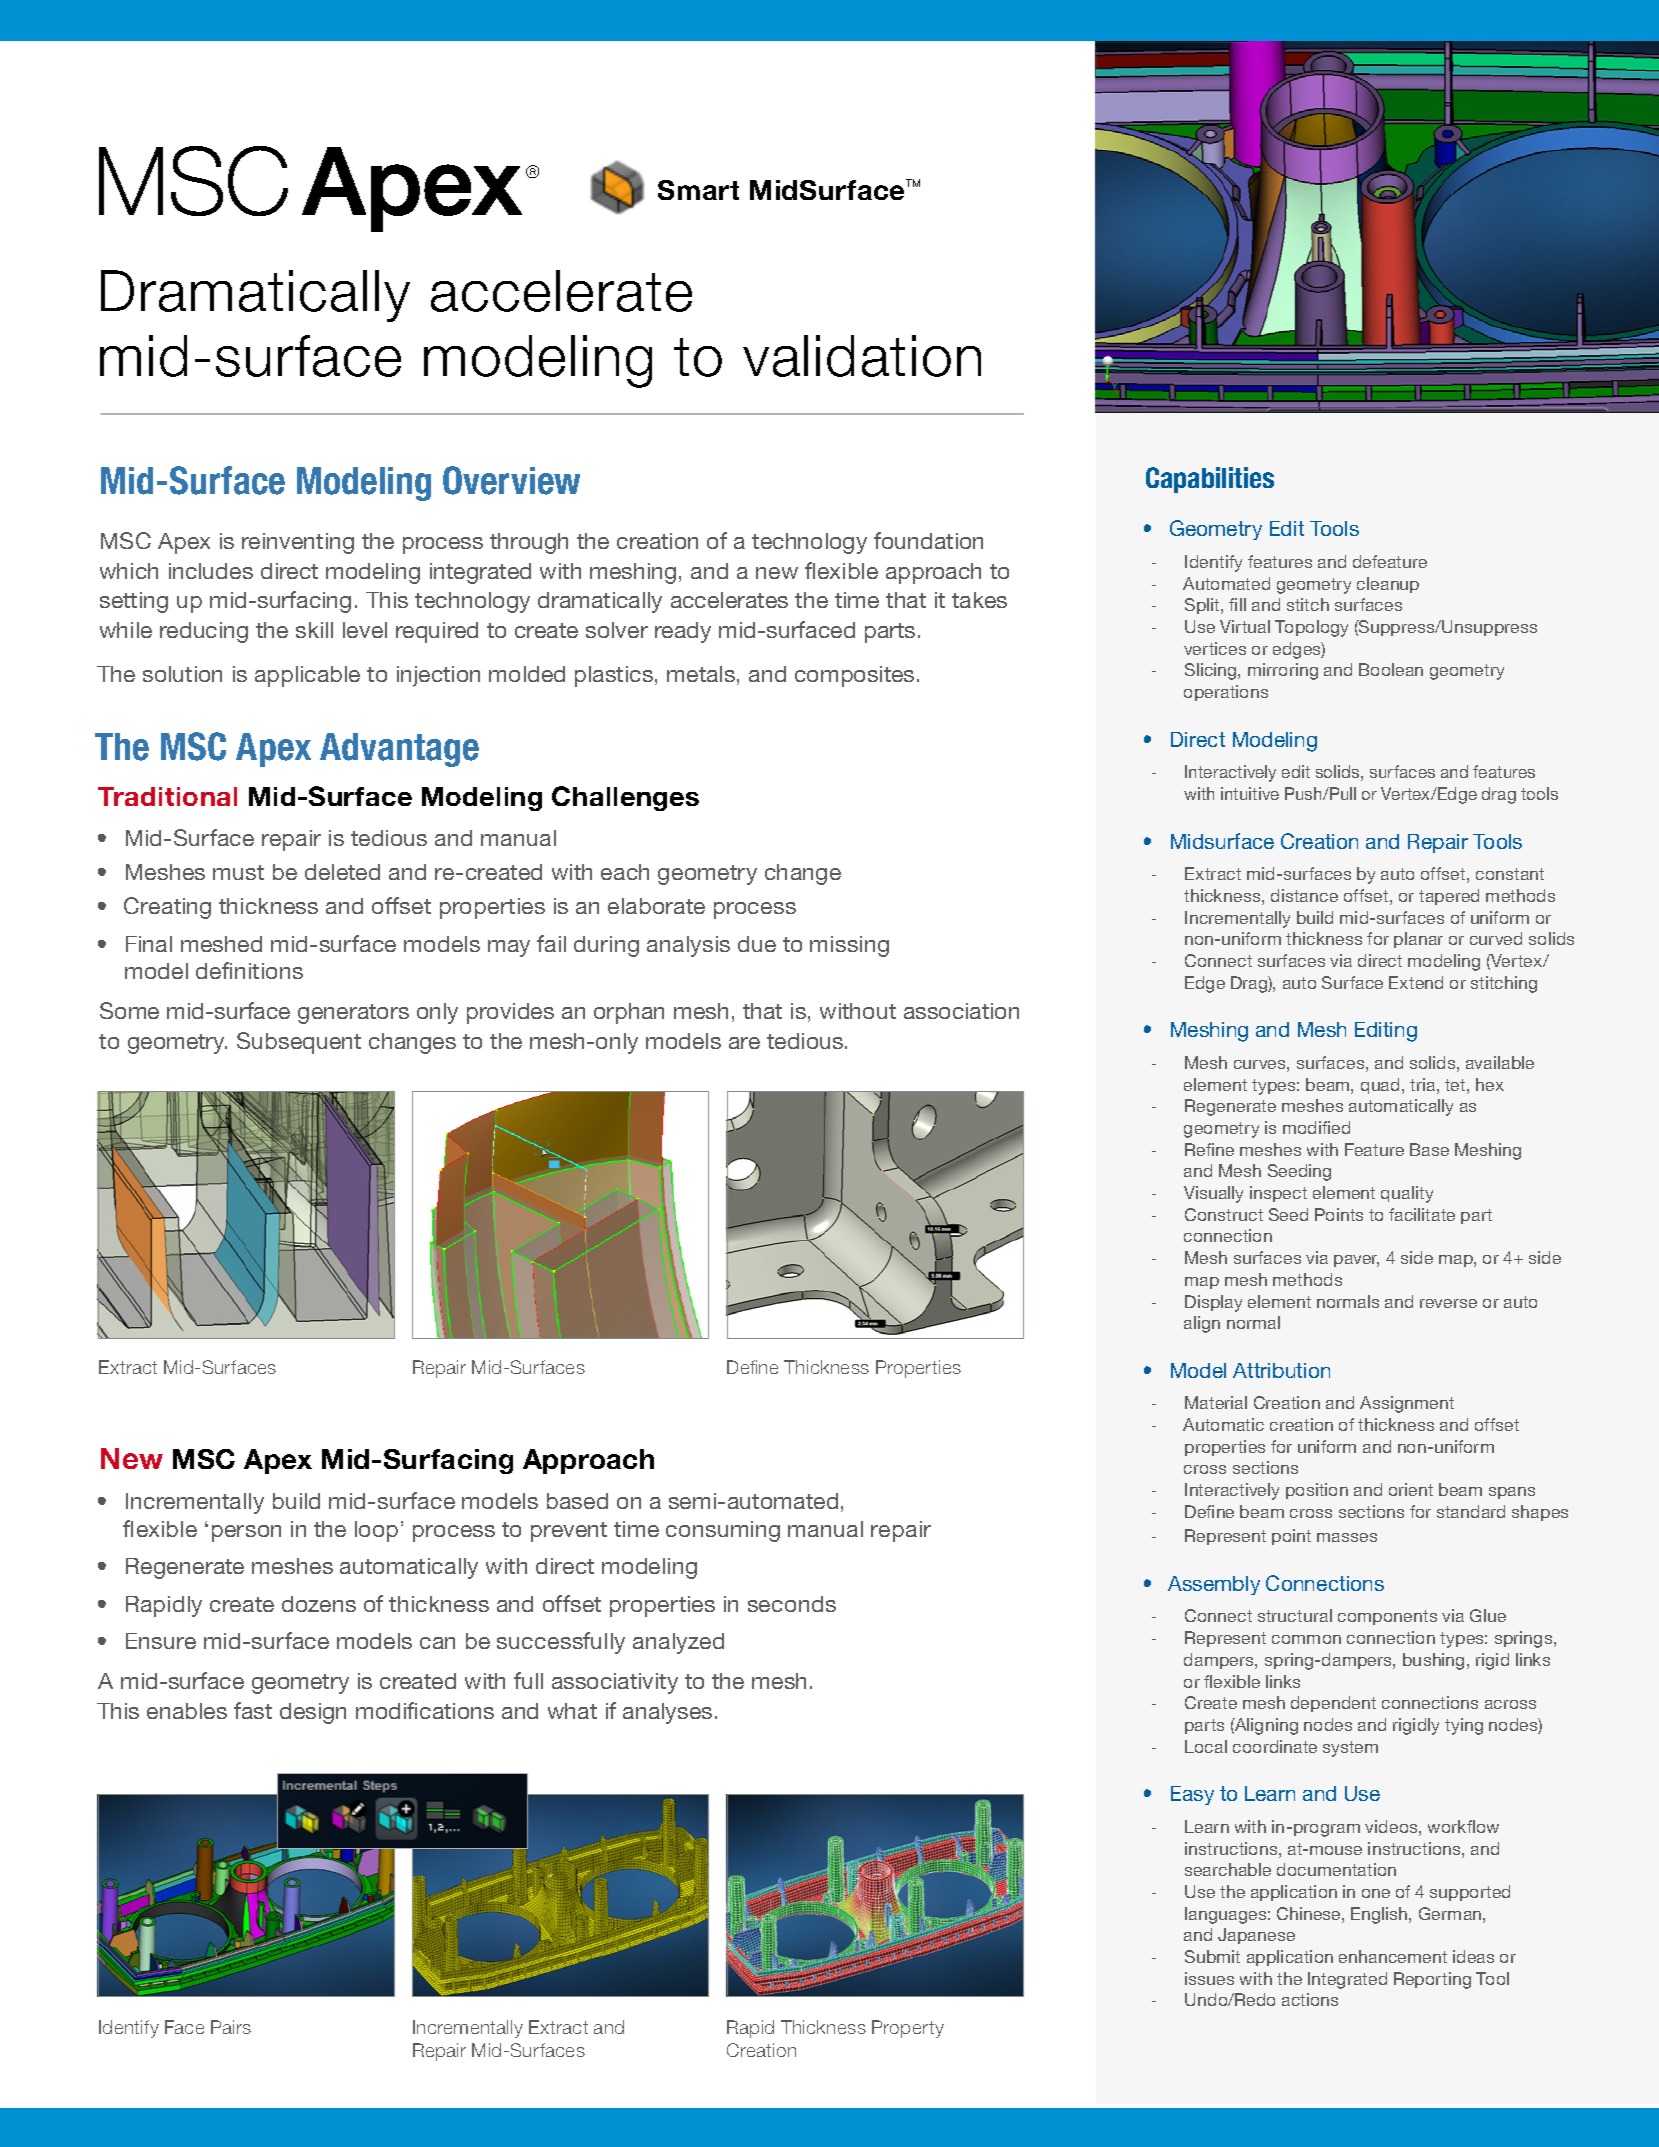 Image resolution: width=1659 pixels, height=2147 pixels. Describe the element at coordinates (231, 2027) in the page. I see `Pairs` at that location.
